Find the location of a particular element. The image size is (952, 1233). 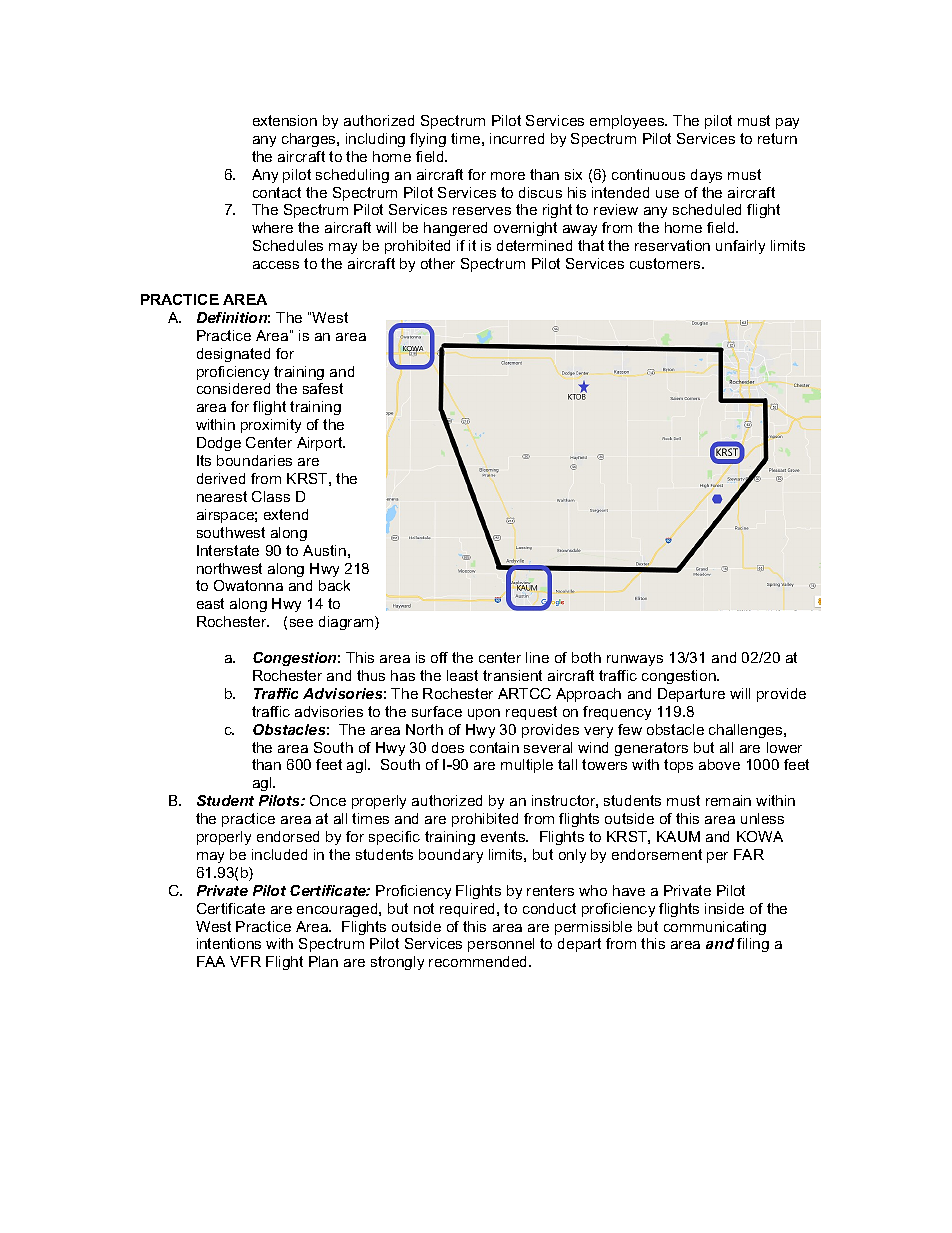

line is located at coordinates (537, 657).
